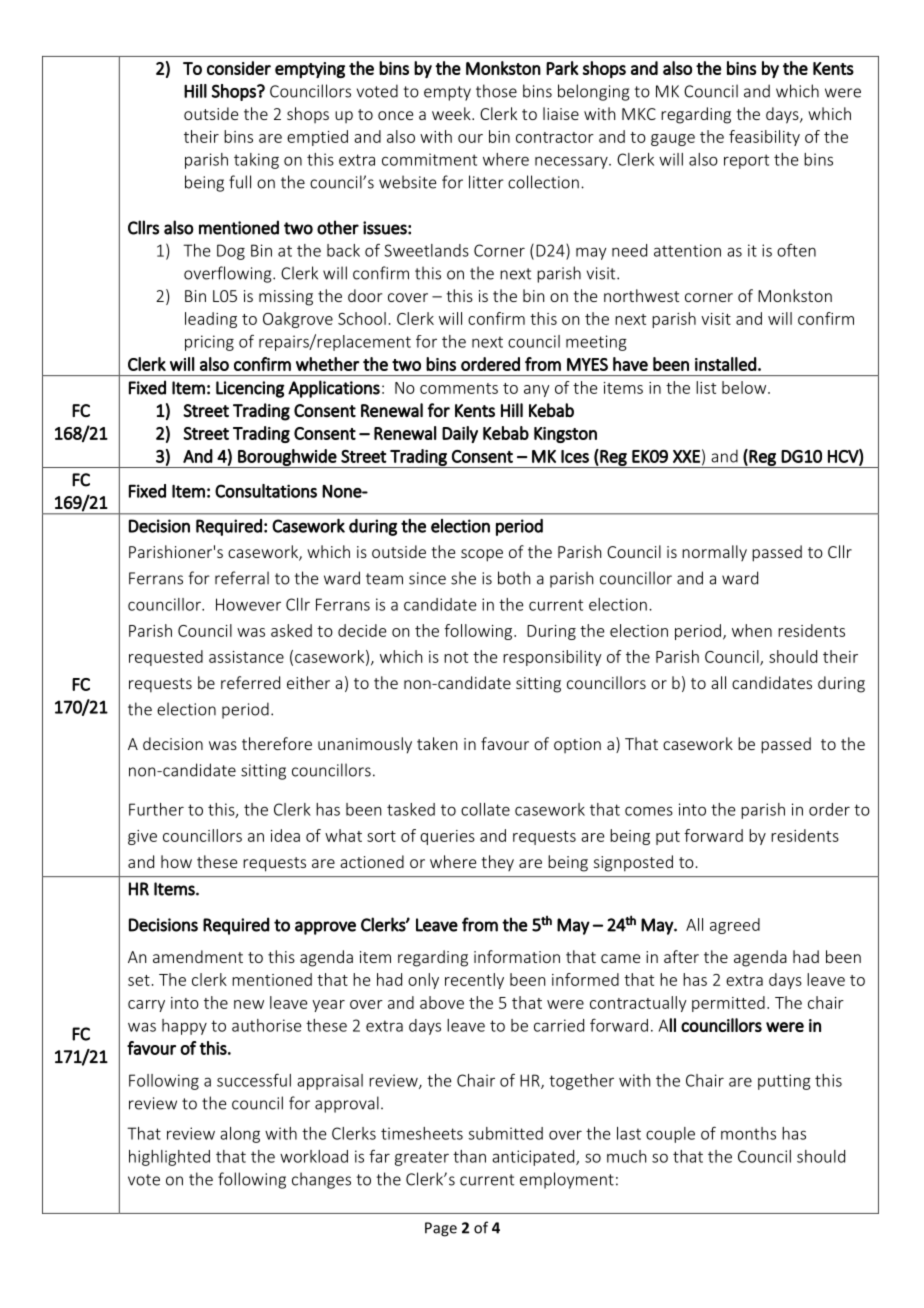 Image resolution: width=924 pixels, height=1308 pixels. What do you see at coordinates (673, 140) in the screenshot?
I see `gauge` at bounding box center [673, 140].
